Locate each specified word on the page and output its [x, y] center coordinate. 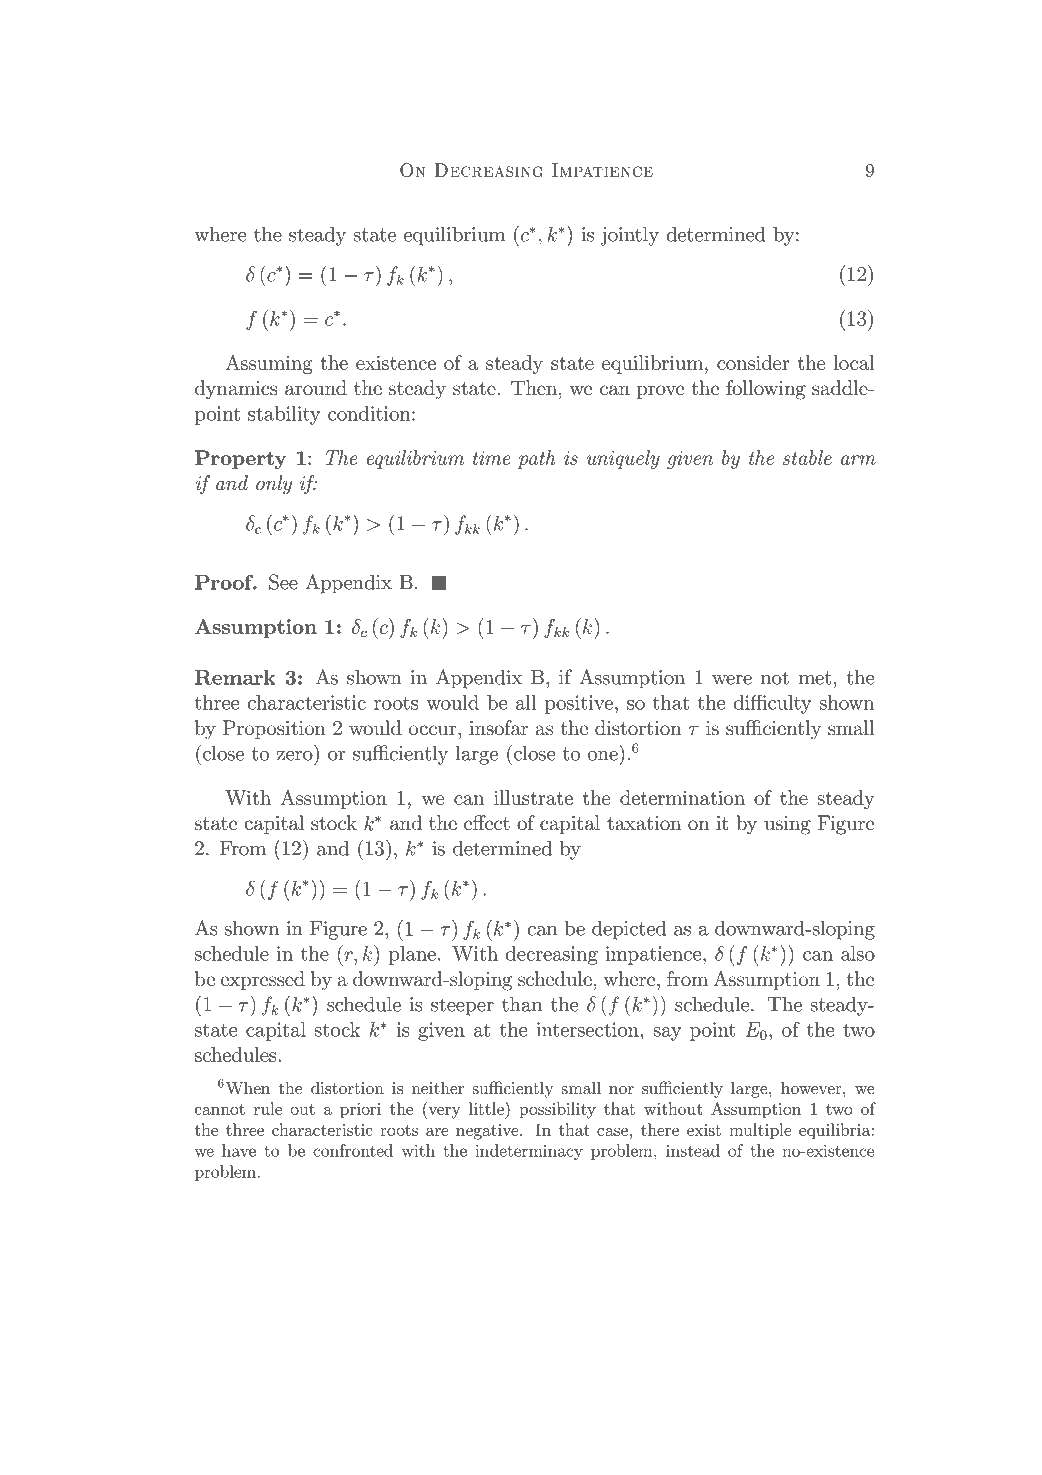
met [814, 678]
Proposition [274, 729]
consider [753, 362]
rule [268, 1108]
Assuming [269, 364]
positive [579, 704]
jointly [629, 236]
